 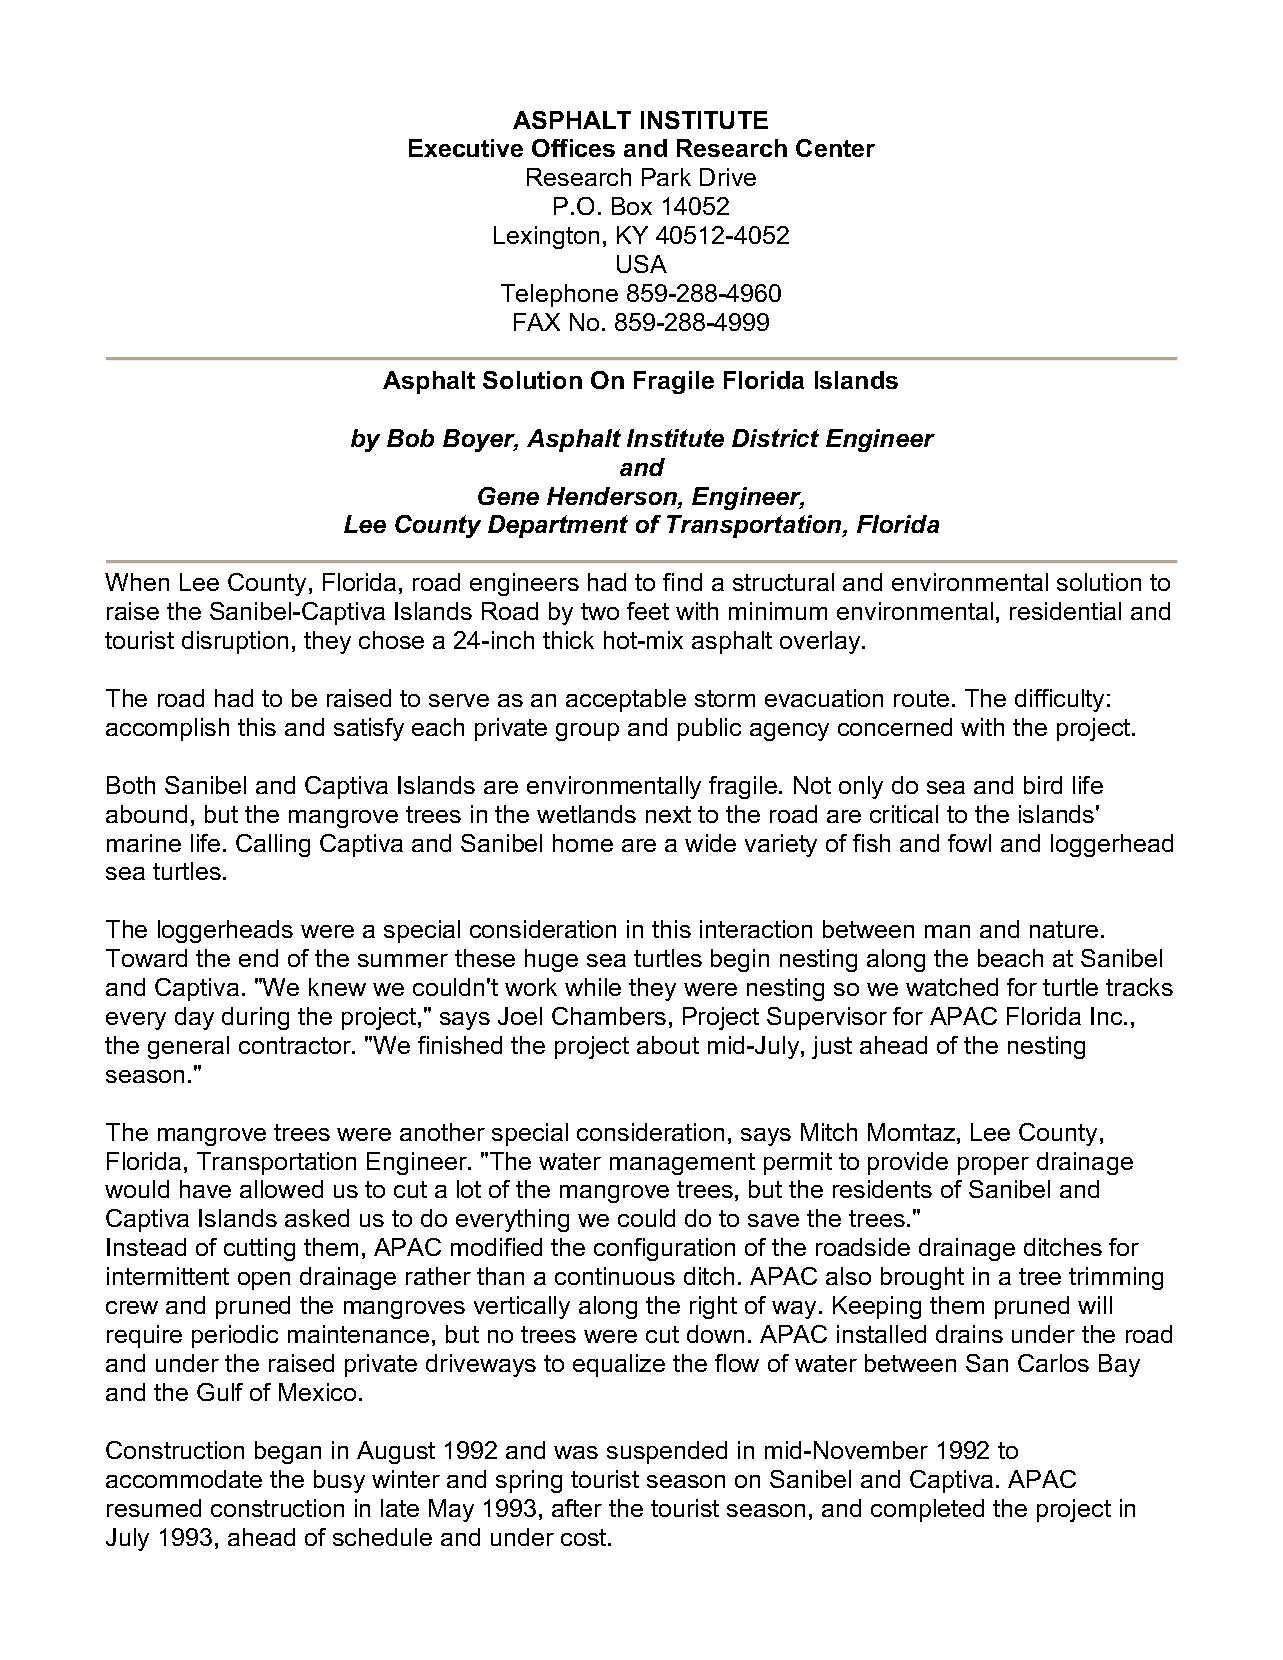 What do you see at coordinates (682, 1164) in the screenshot?
I see `management` at bounding box center [682, 1164].
